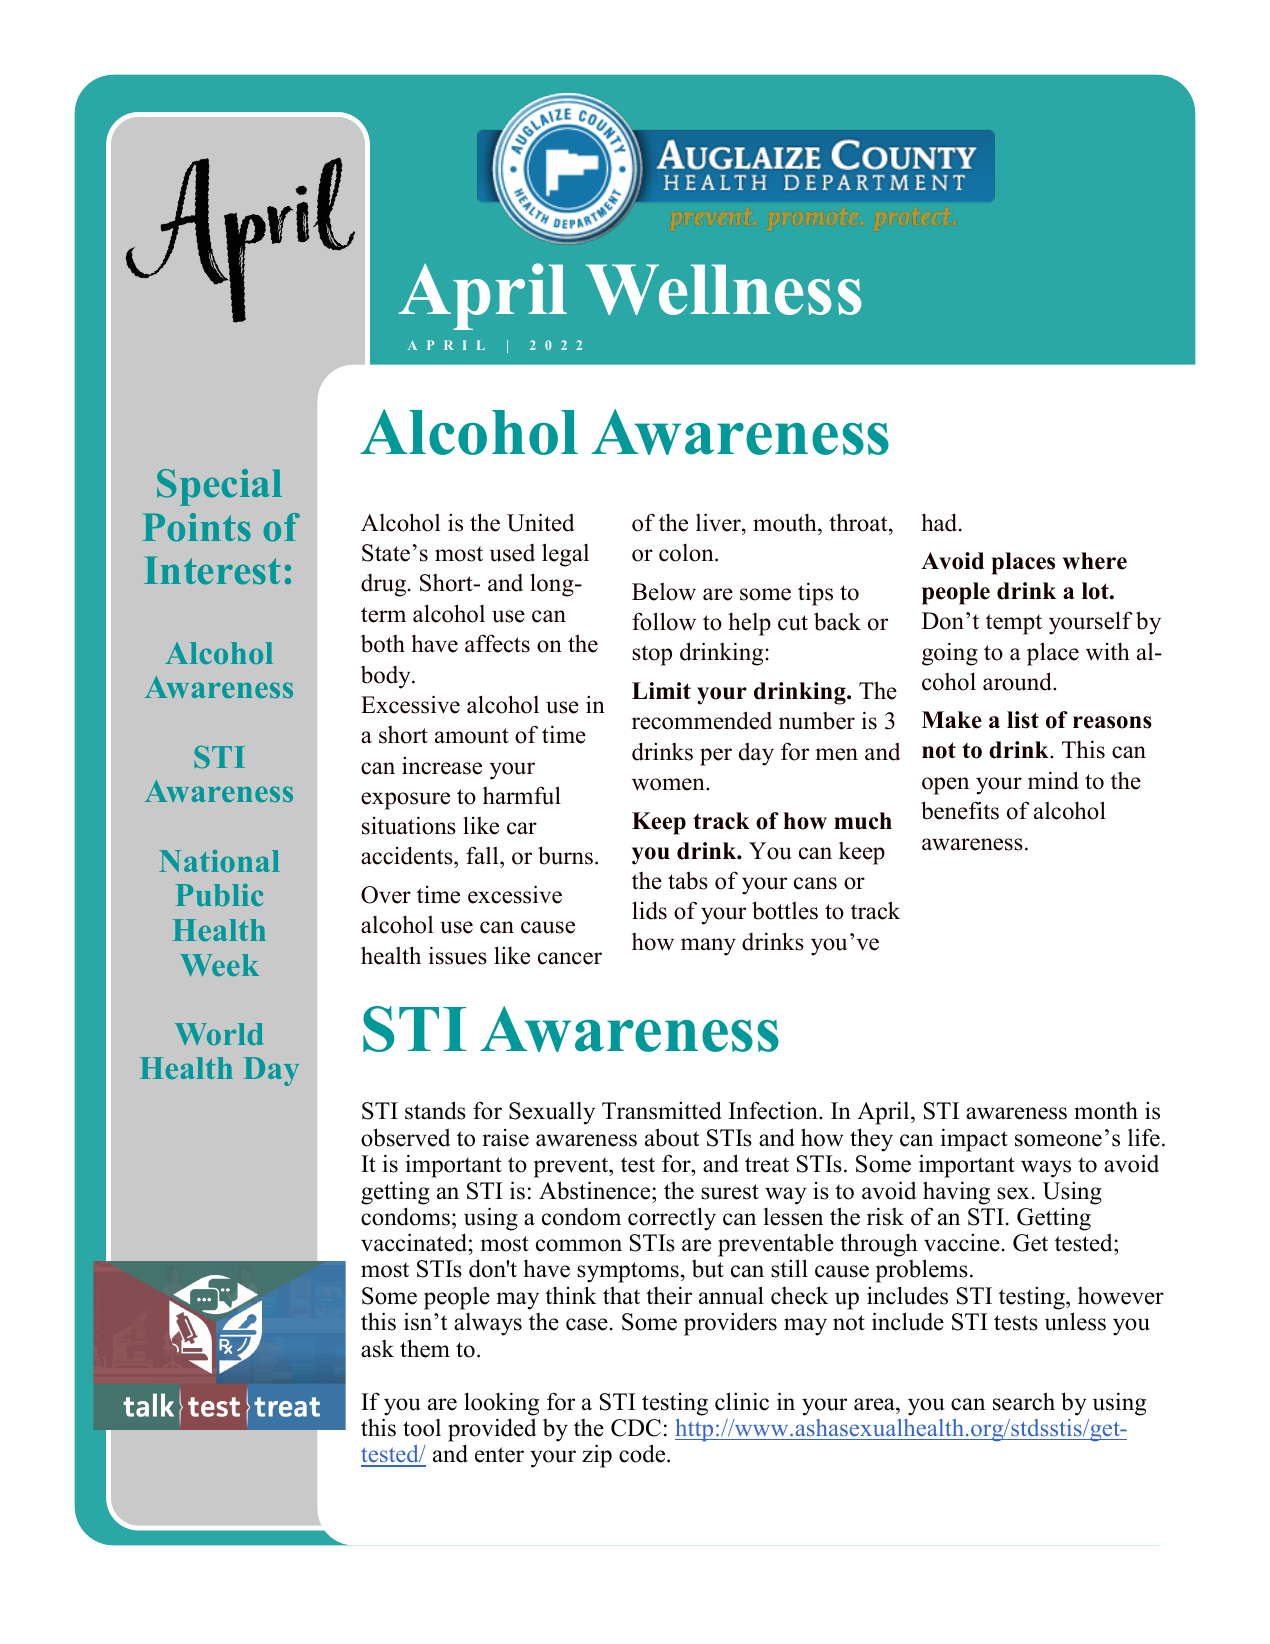 The width and height of the screenshot is (1270, 1644). Describe the element at coordinates (724, 289) in the screenshot. I see `Wellness` at that location.
